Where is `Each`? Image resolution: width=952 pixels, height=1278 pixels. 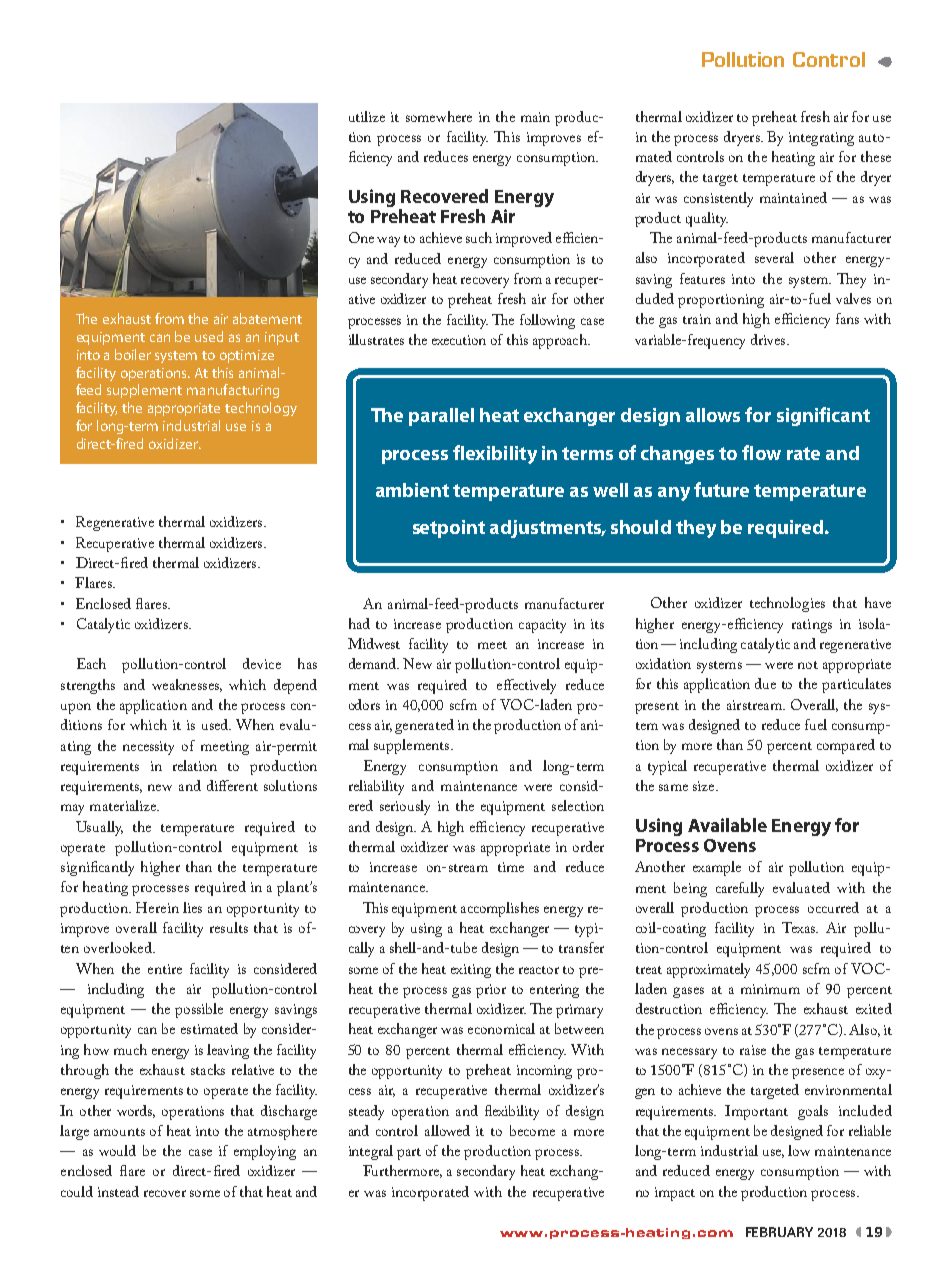
Each is located at coordinates (91, 663).
